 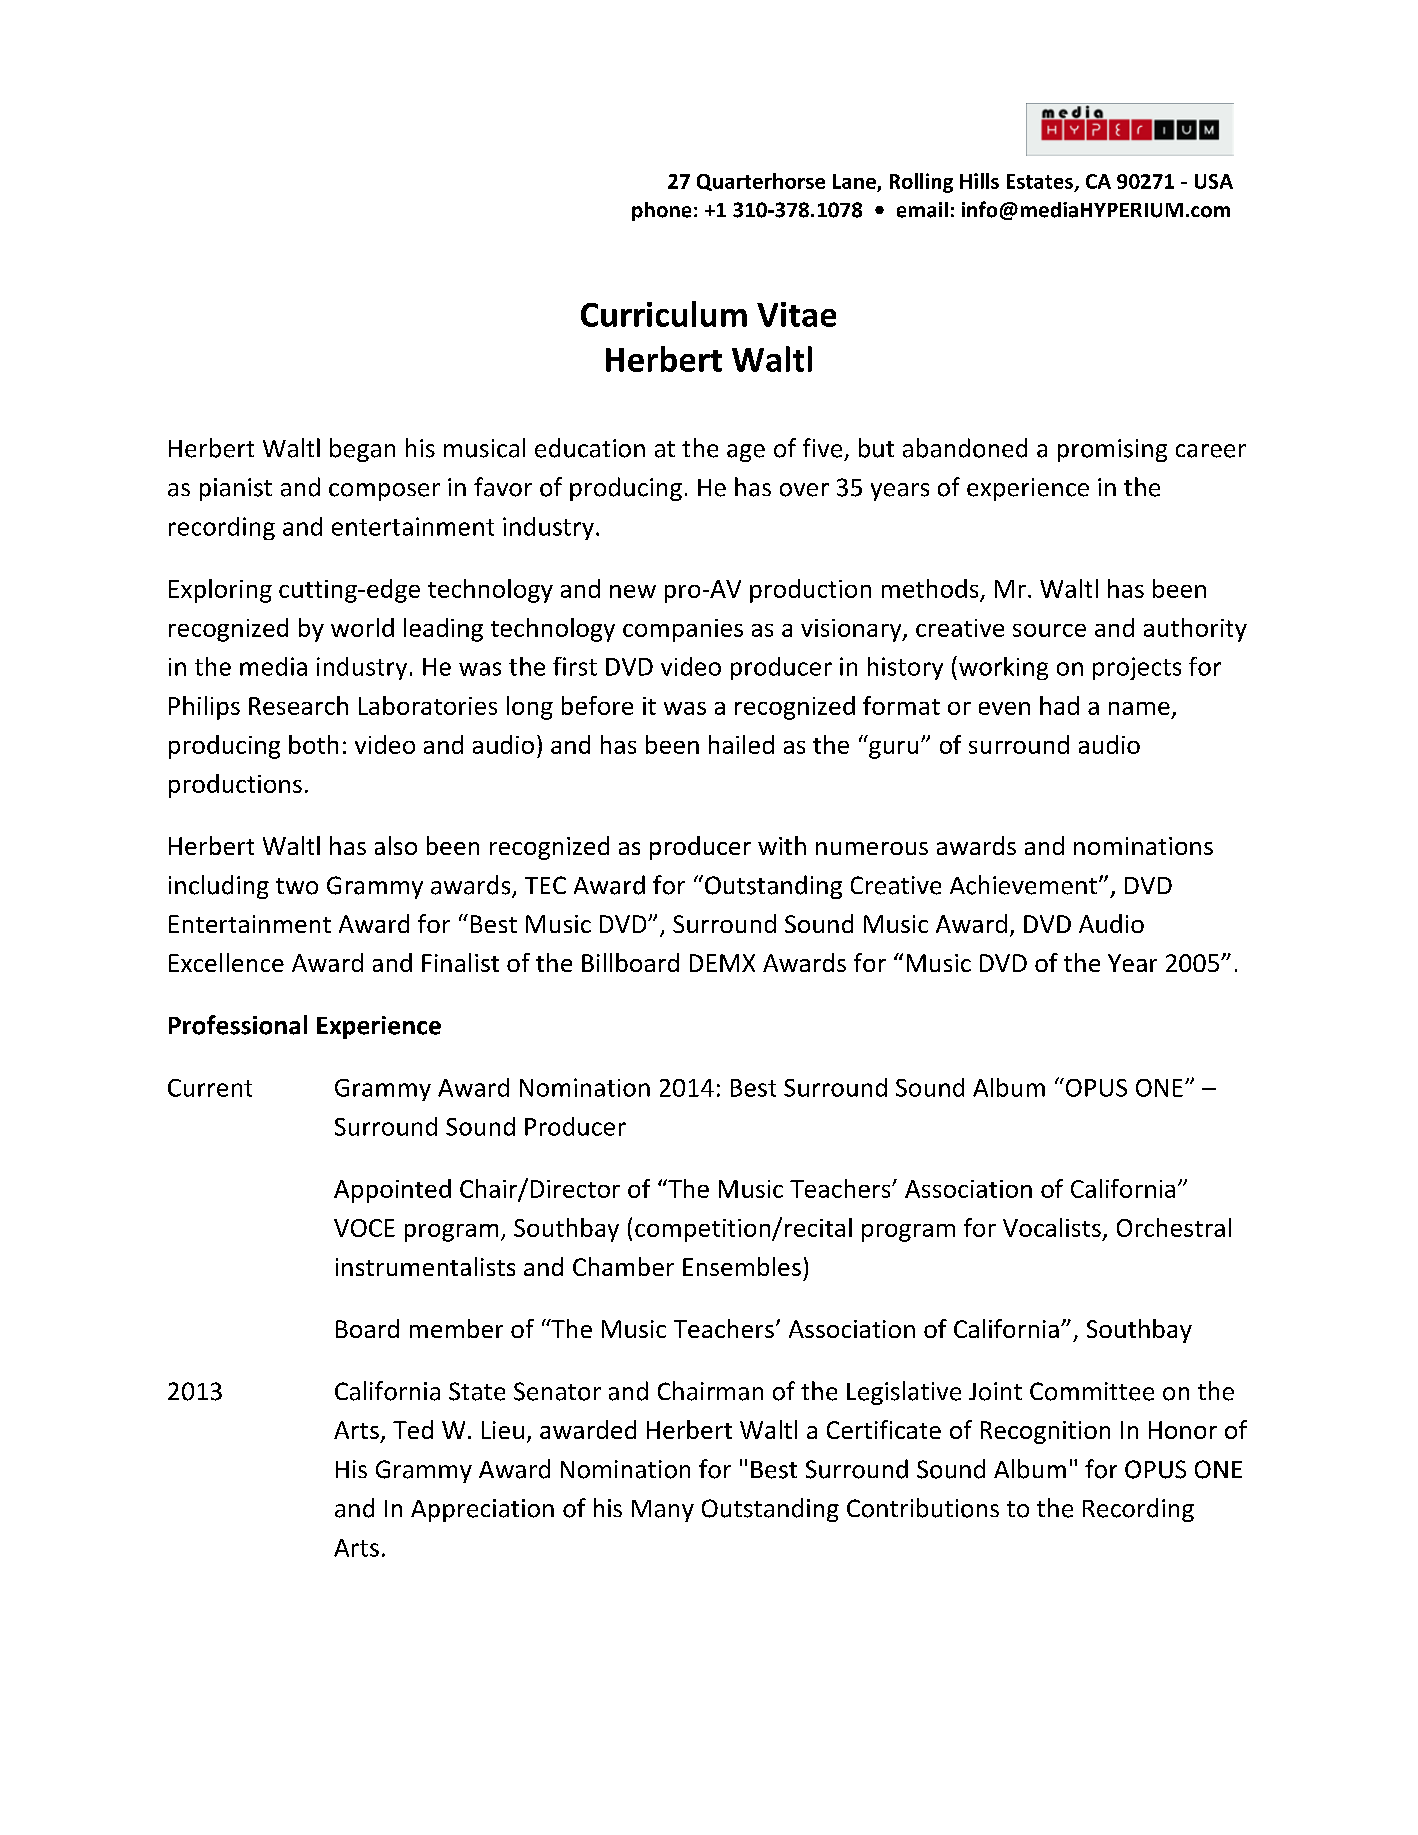 I want to click on phone, so click(x=661, y=211).
